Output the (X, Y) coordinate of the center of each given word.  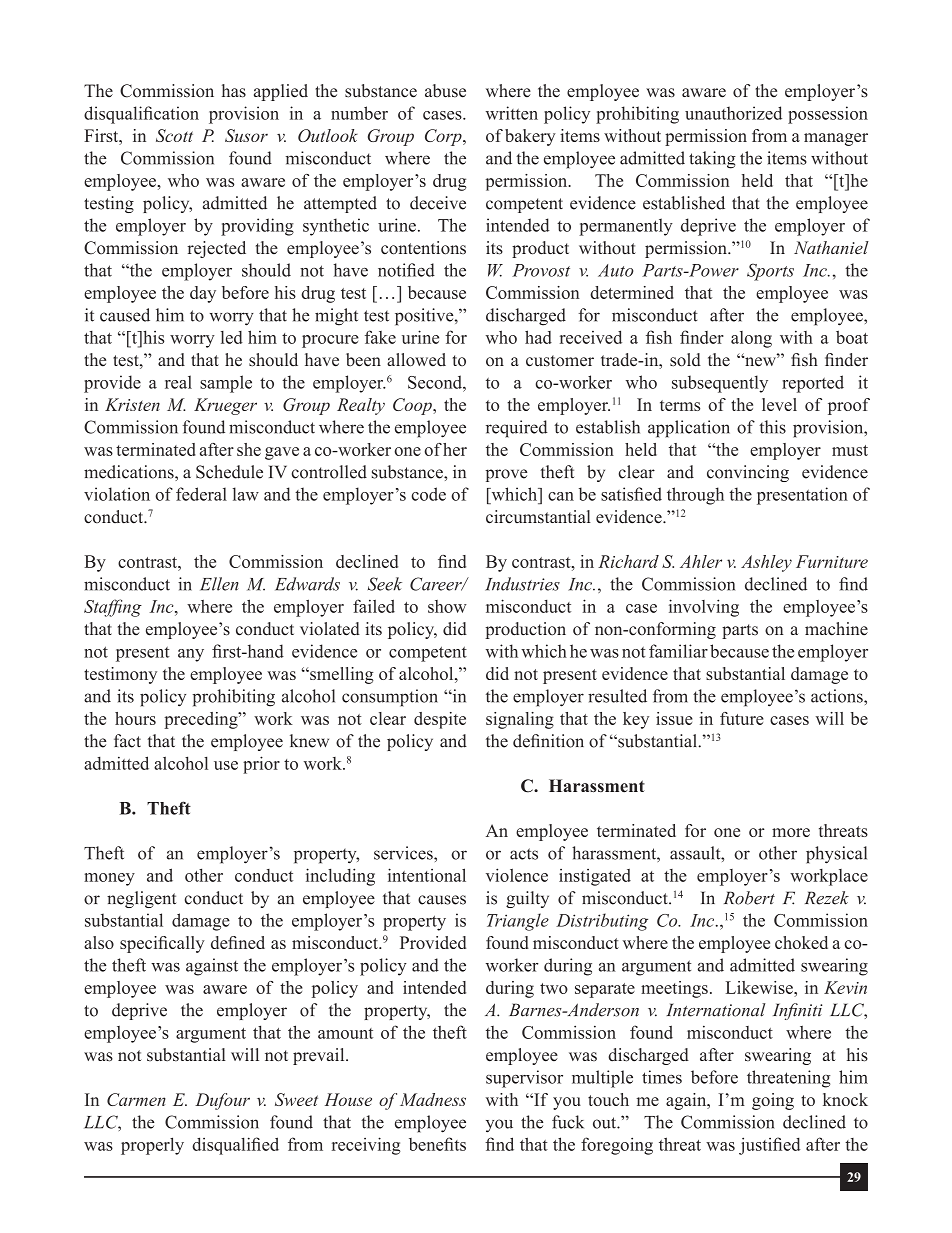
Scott (174, 135)
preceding (202, 720)
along (751, 339)
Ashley (766, 563)
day (203, 294)
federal (201, 494)
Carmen (136, 1099)
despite (440, 720)
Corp (444, 137)
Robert (749, 898)
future (742, 718)
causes (442, 900)
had (538, 337)
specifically (162, 944)
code (429, 494)
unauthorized (733, 113)
